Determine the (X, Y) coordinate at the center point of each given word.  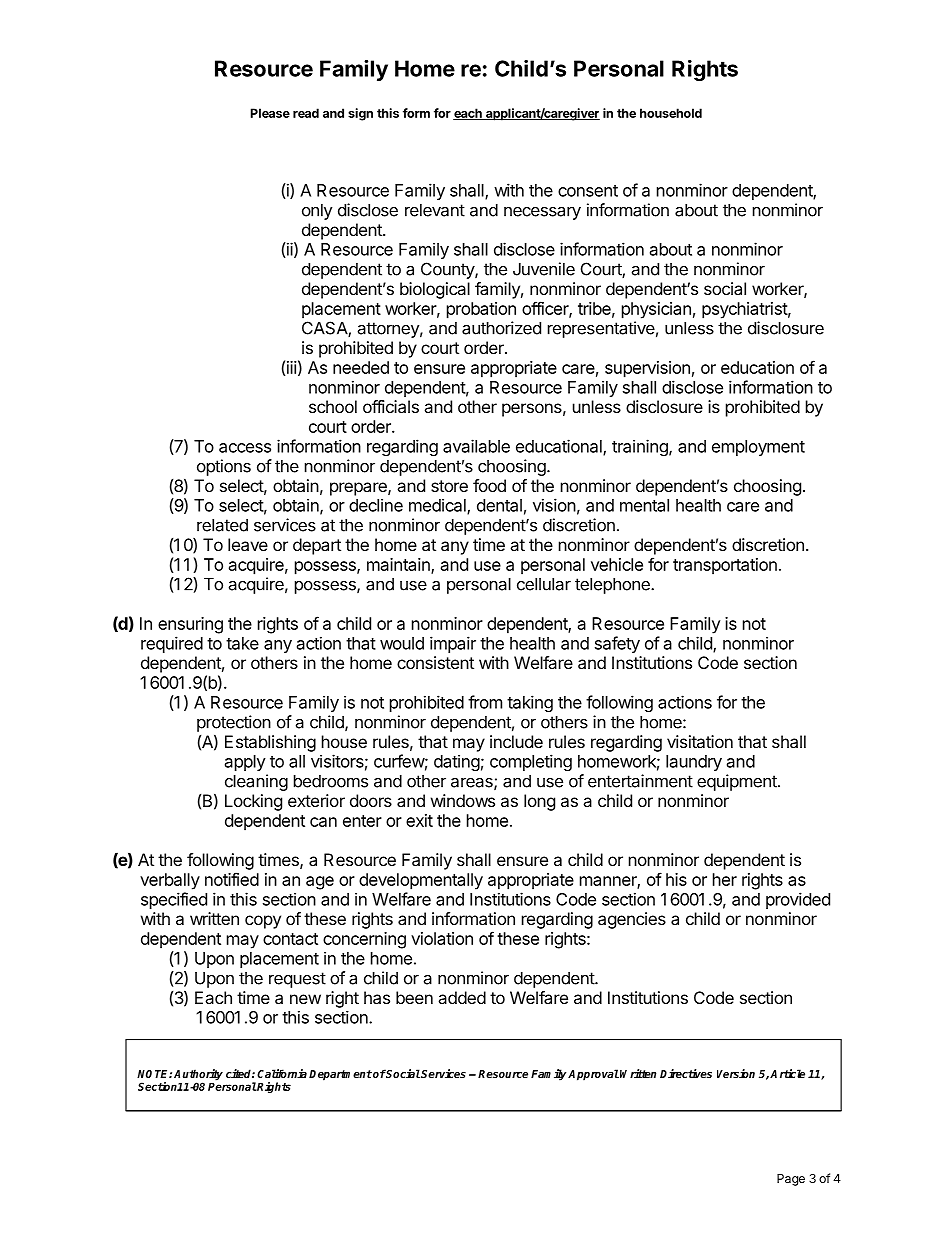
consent (588, 191)
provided (798, 900)
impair (453, 644)
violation (442, 938)
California (282, 1073)
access (245, 448)
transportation (725, 566)
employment (758, 448)
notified (232, 879)
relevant (435, 210)
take (242, 643)
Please (270, 113)
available (476, 446)
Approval (593, 1075)
